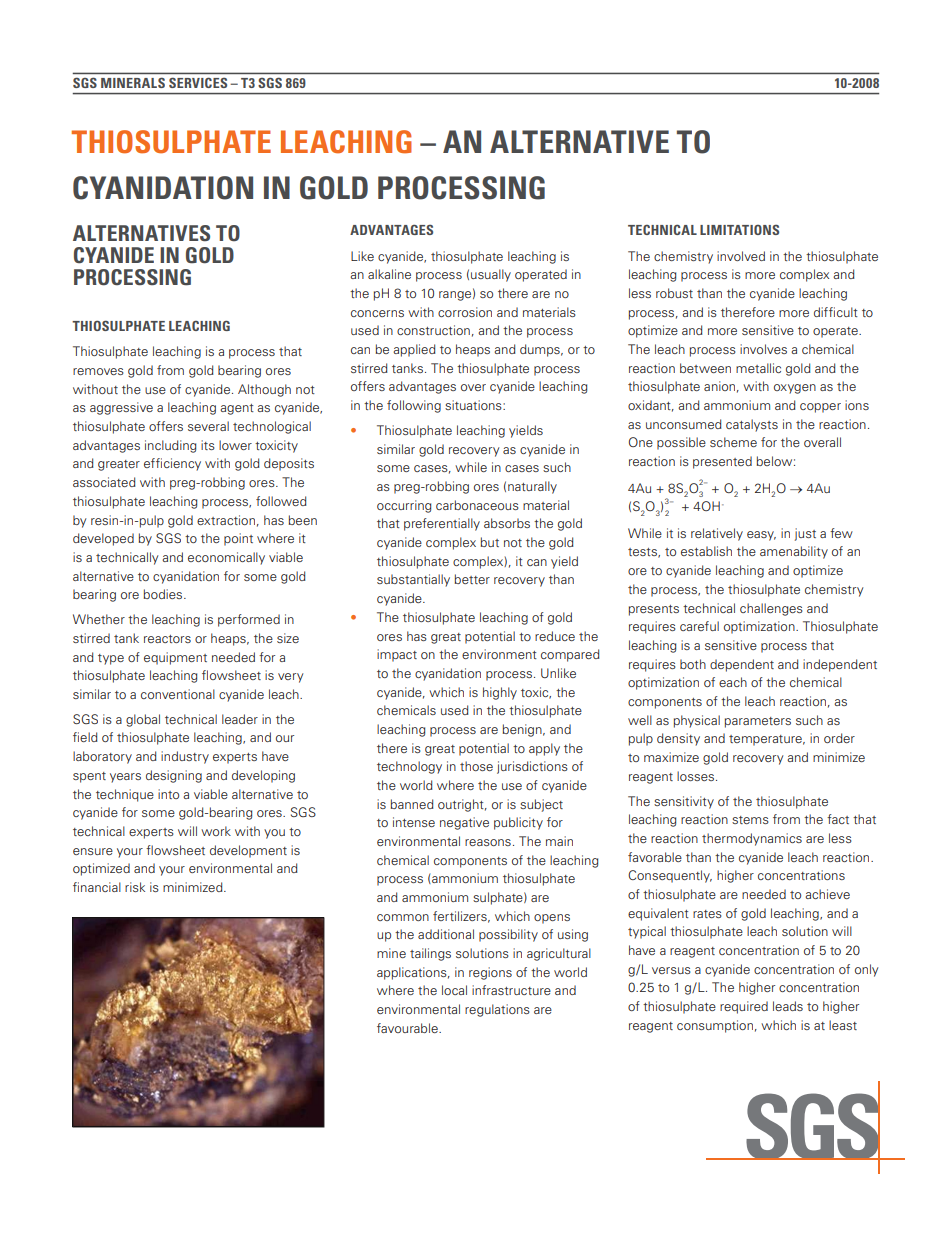 The image size is (952, 1233). Describe the element at coordinates (750, 820) in the page. I see `stems` at that location.
